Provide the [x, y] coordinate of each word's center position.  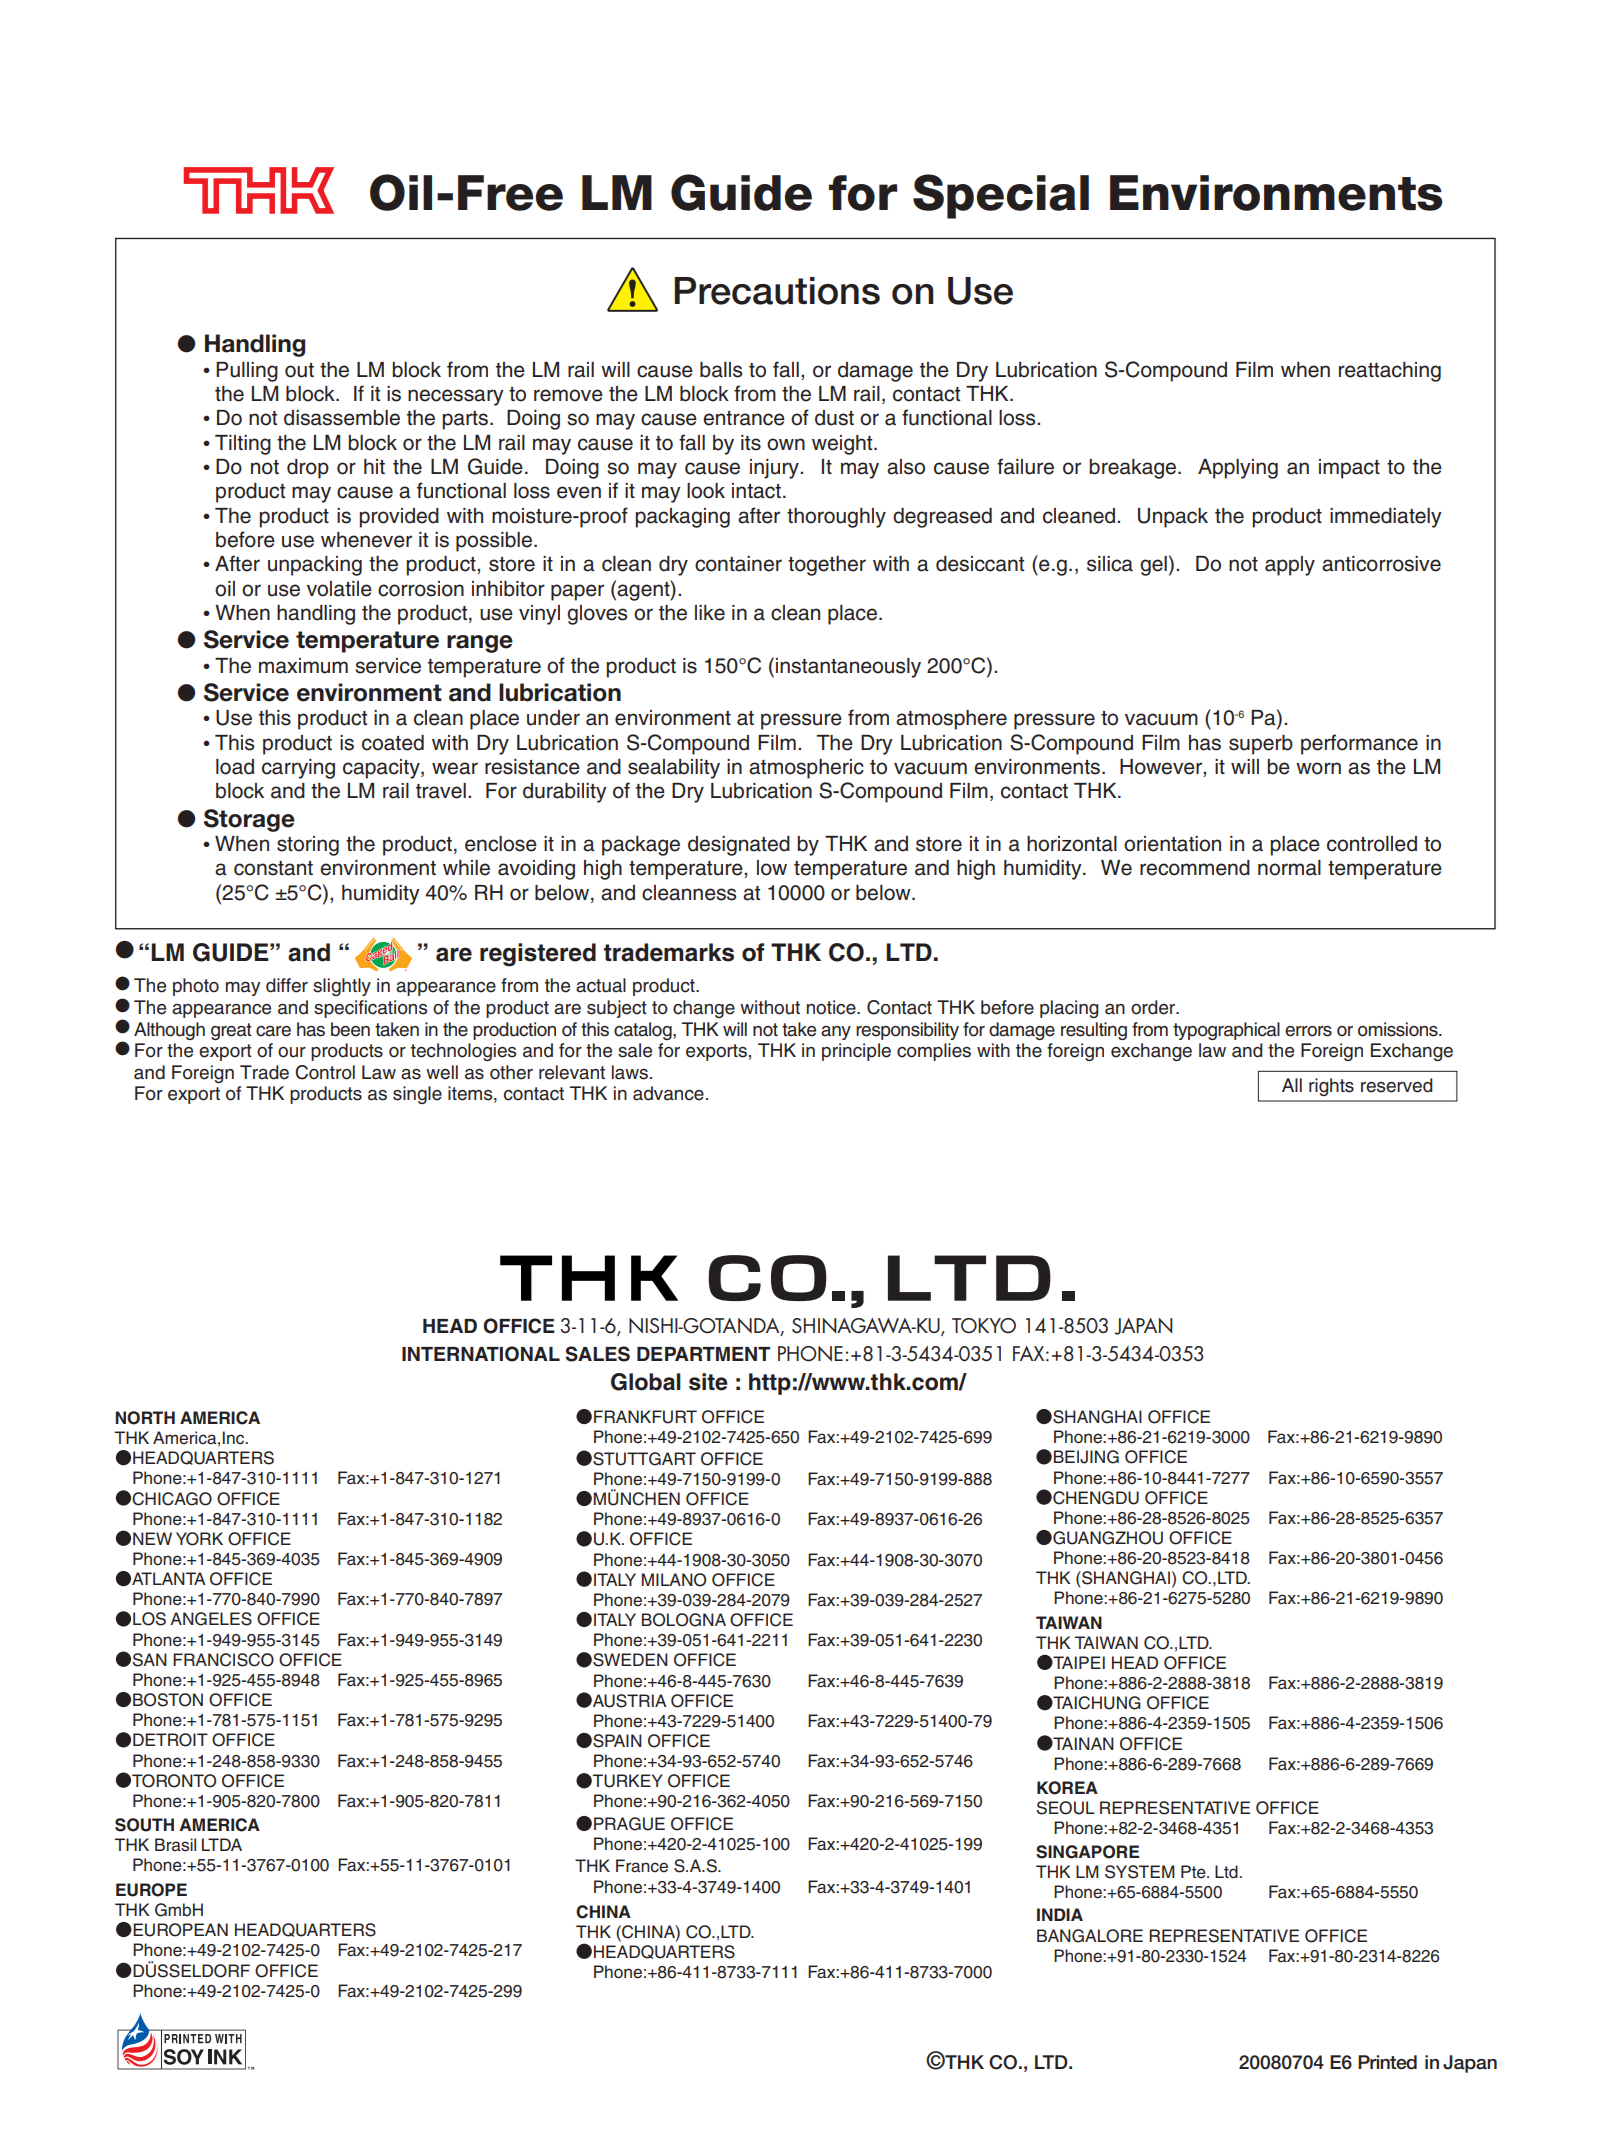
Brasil [175, 1845]
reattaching [1390, 372]
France [642, 1866]
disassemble [342, 418]
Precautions [777, 291]
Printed [1387, 2062]
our [292, 1052]
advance [668, 1093]
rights [1331, 1087]
